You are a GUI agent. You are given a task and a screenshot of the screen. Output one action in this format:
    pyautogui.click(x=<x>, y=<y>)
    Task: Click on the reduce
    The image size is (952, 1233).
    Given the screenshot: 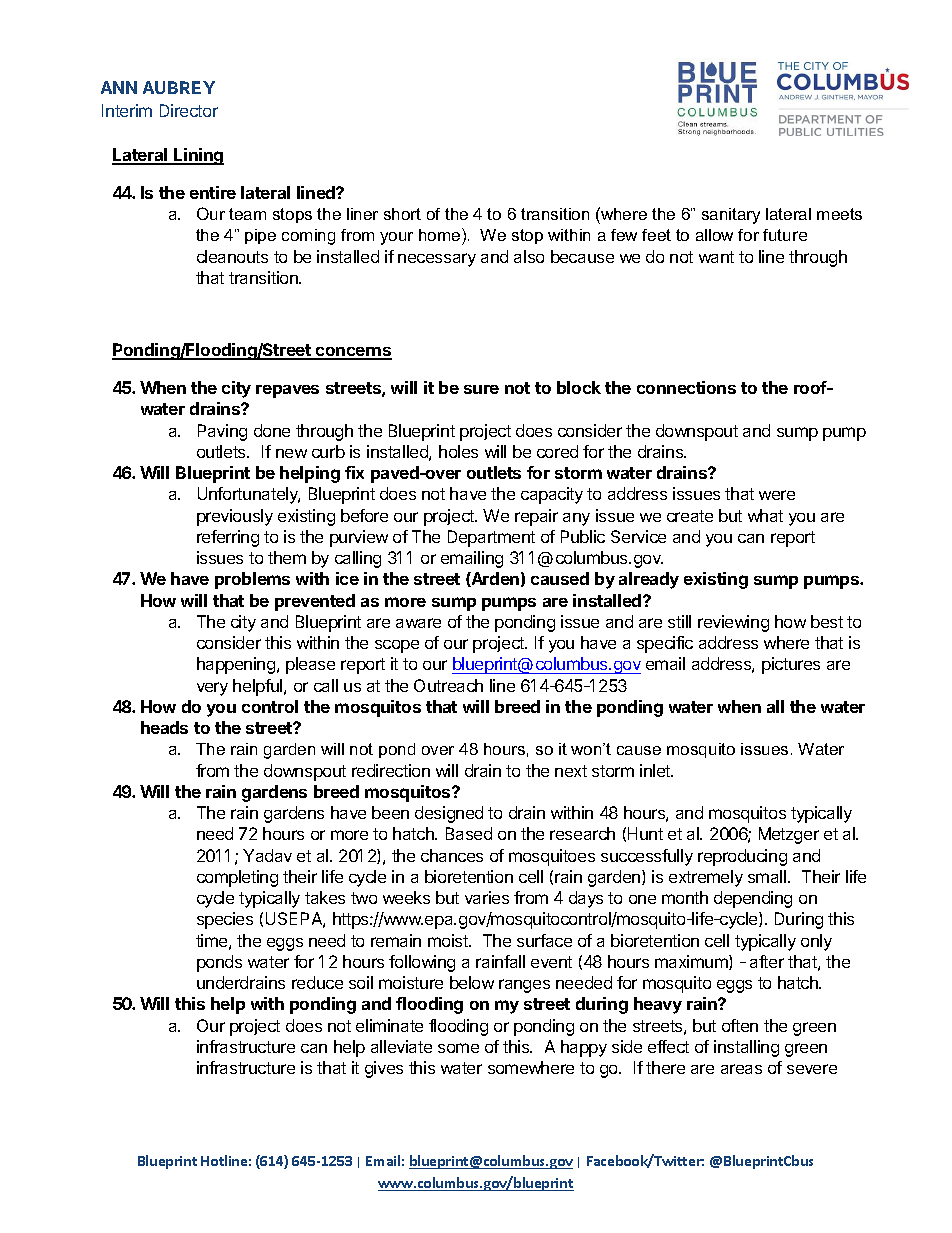 What is the action you would take?
    pyautogui.click(x=317, y=982)
